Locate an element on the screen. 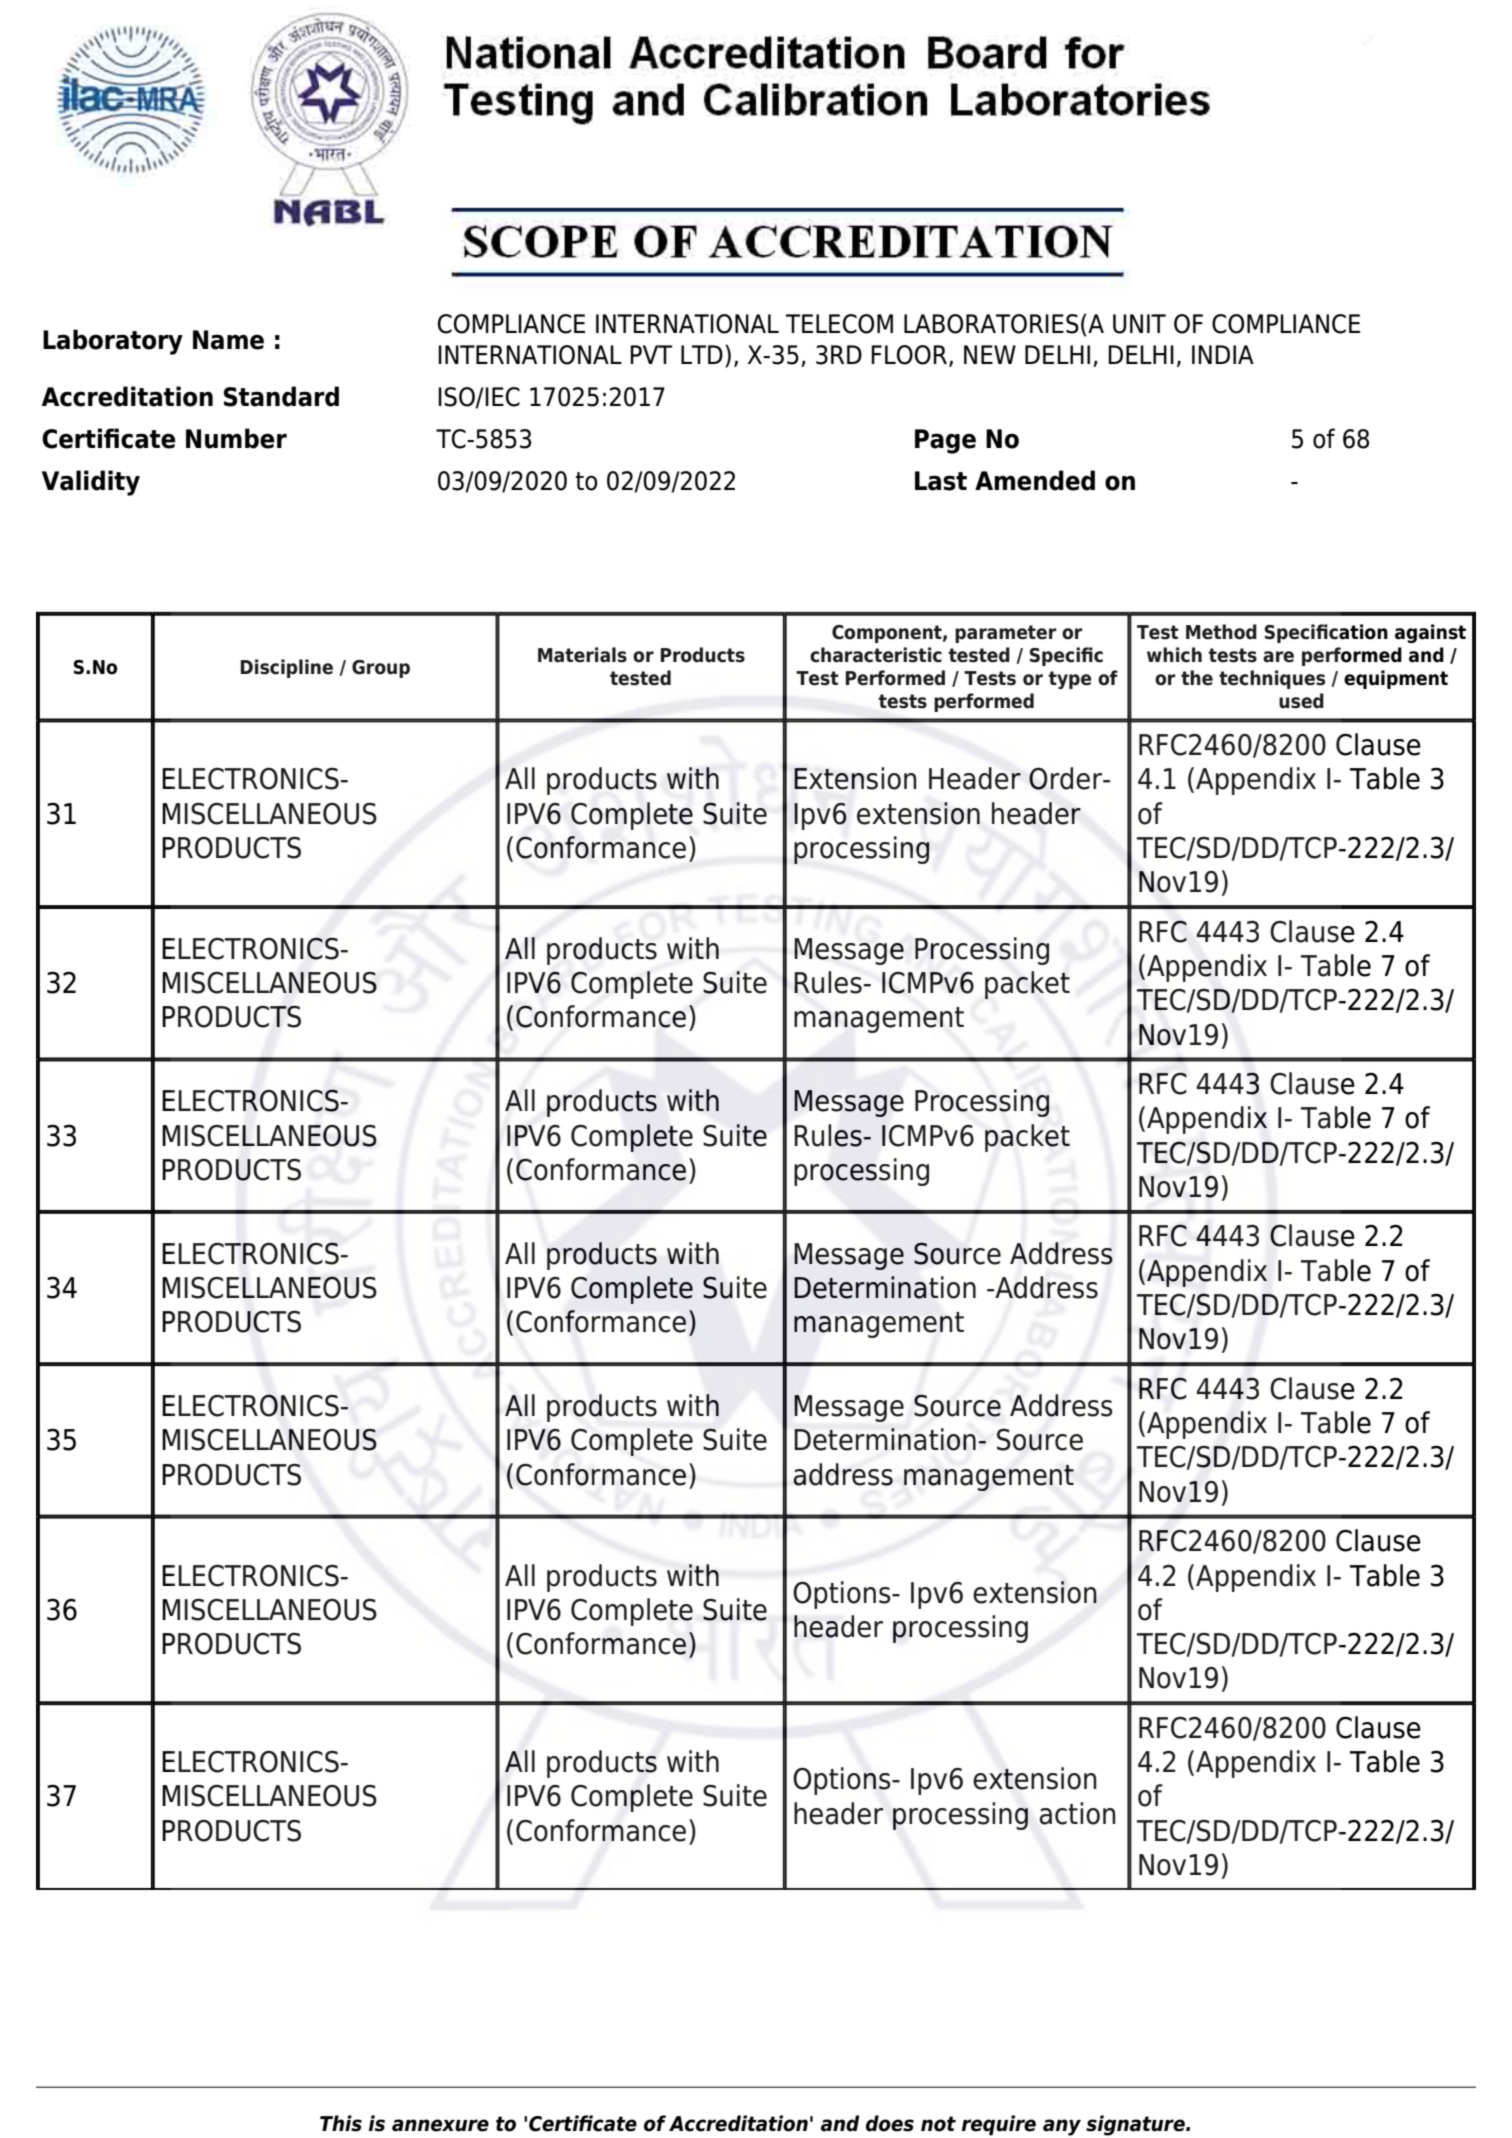  INDIA is located at coordinates (1223, 354).
